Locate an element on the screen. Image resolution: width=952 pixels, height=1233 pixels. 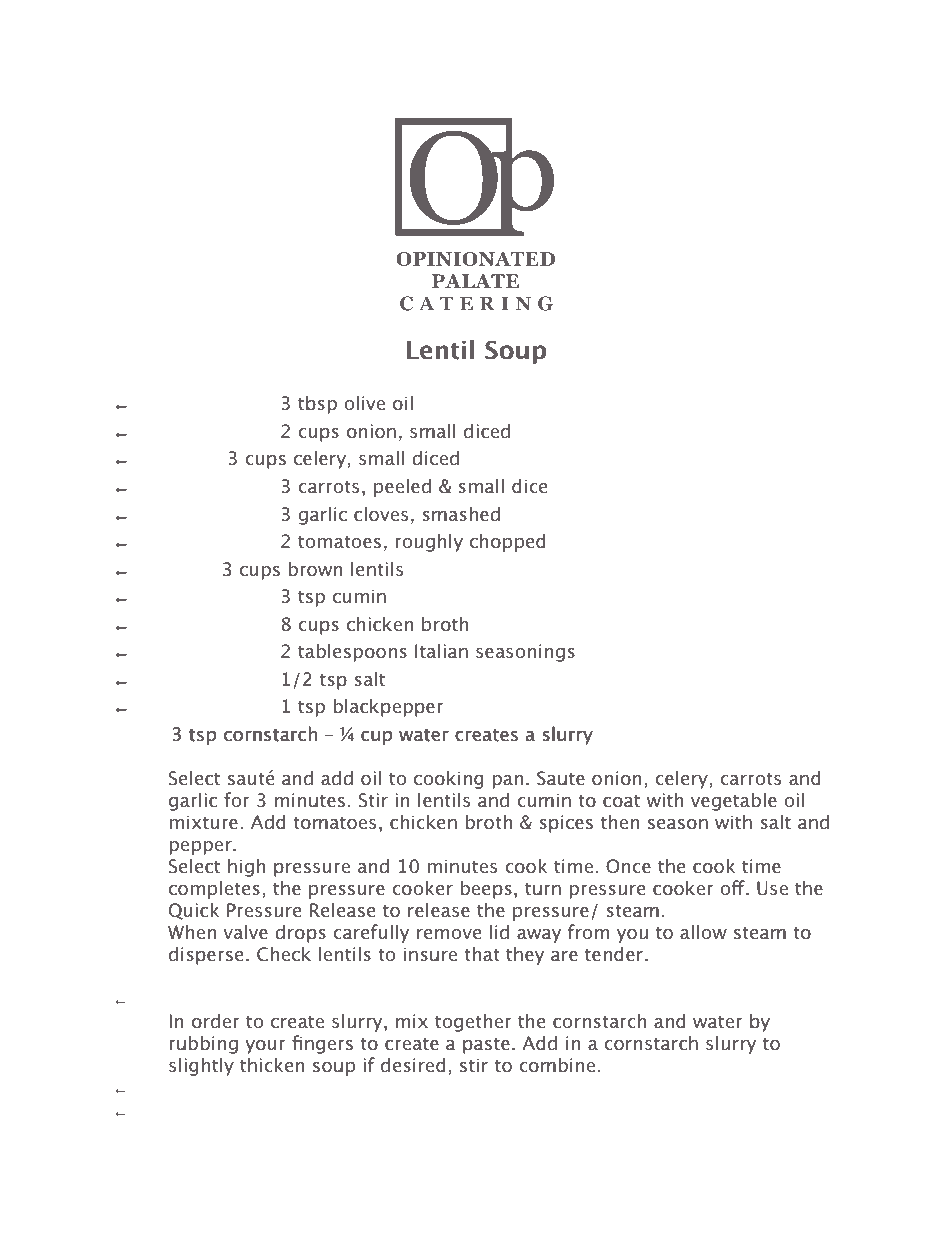
your is located at coordinates (265, 1047).
